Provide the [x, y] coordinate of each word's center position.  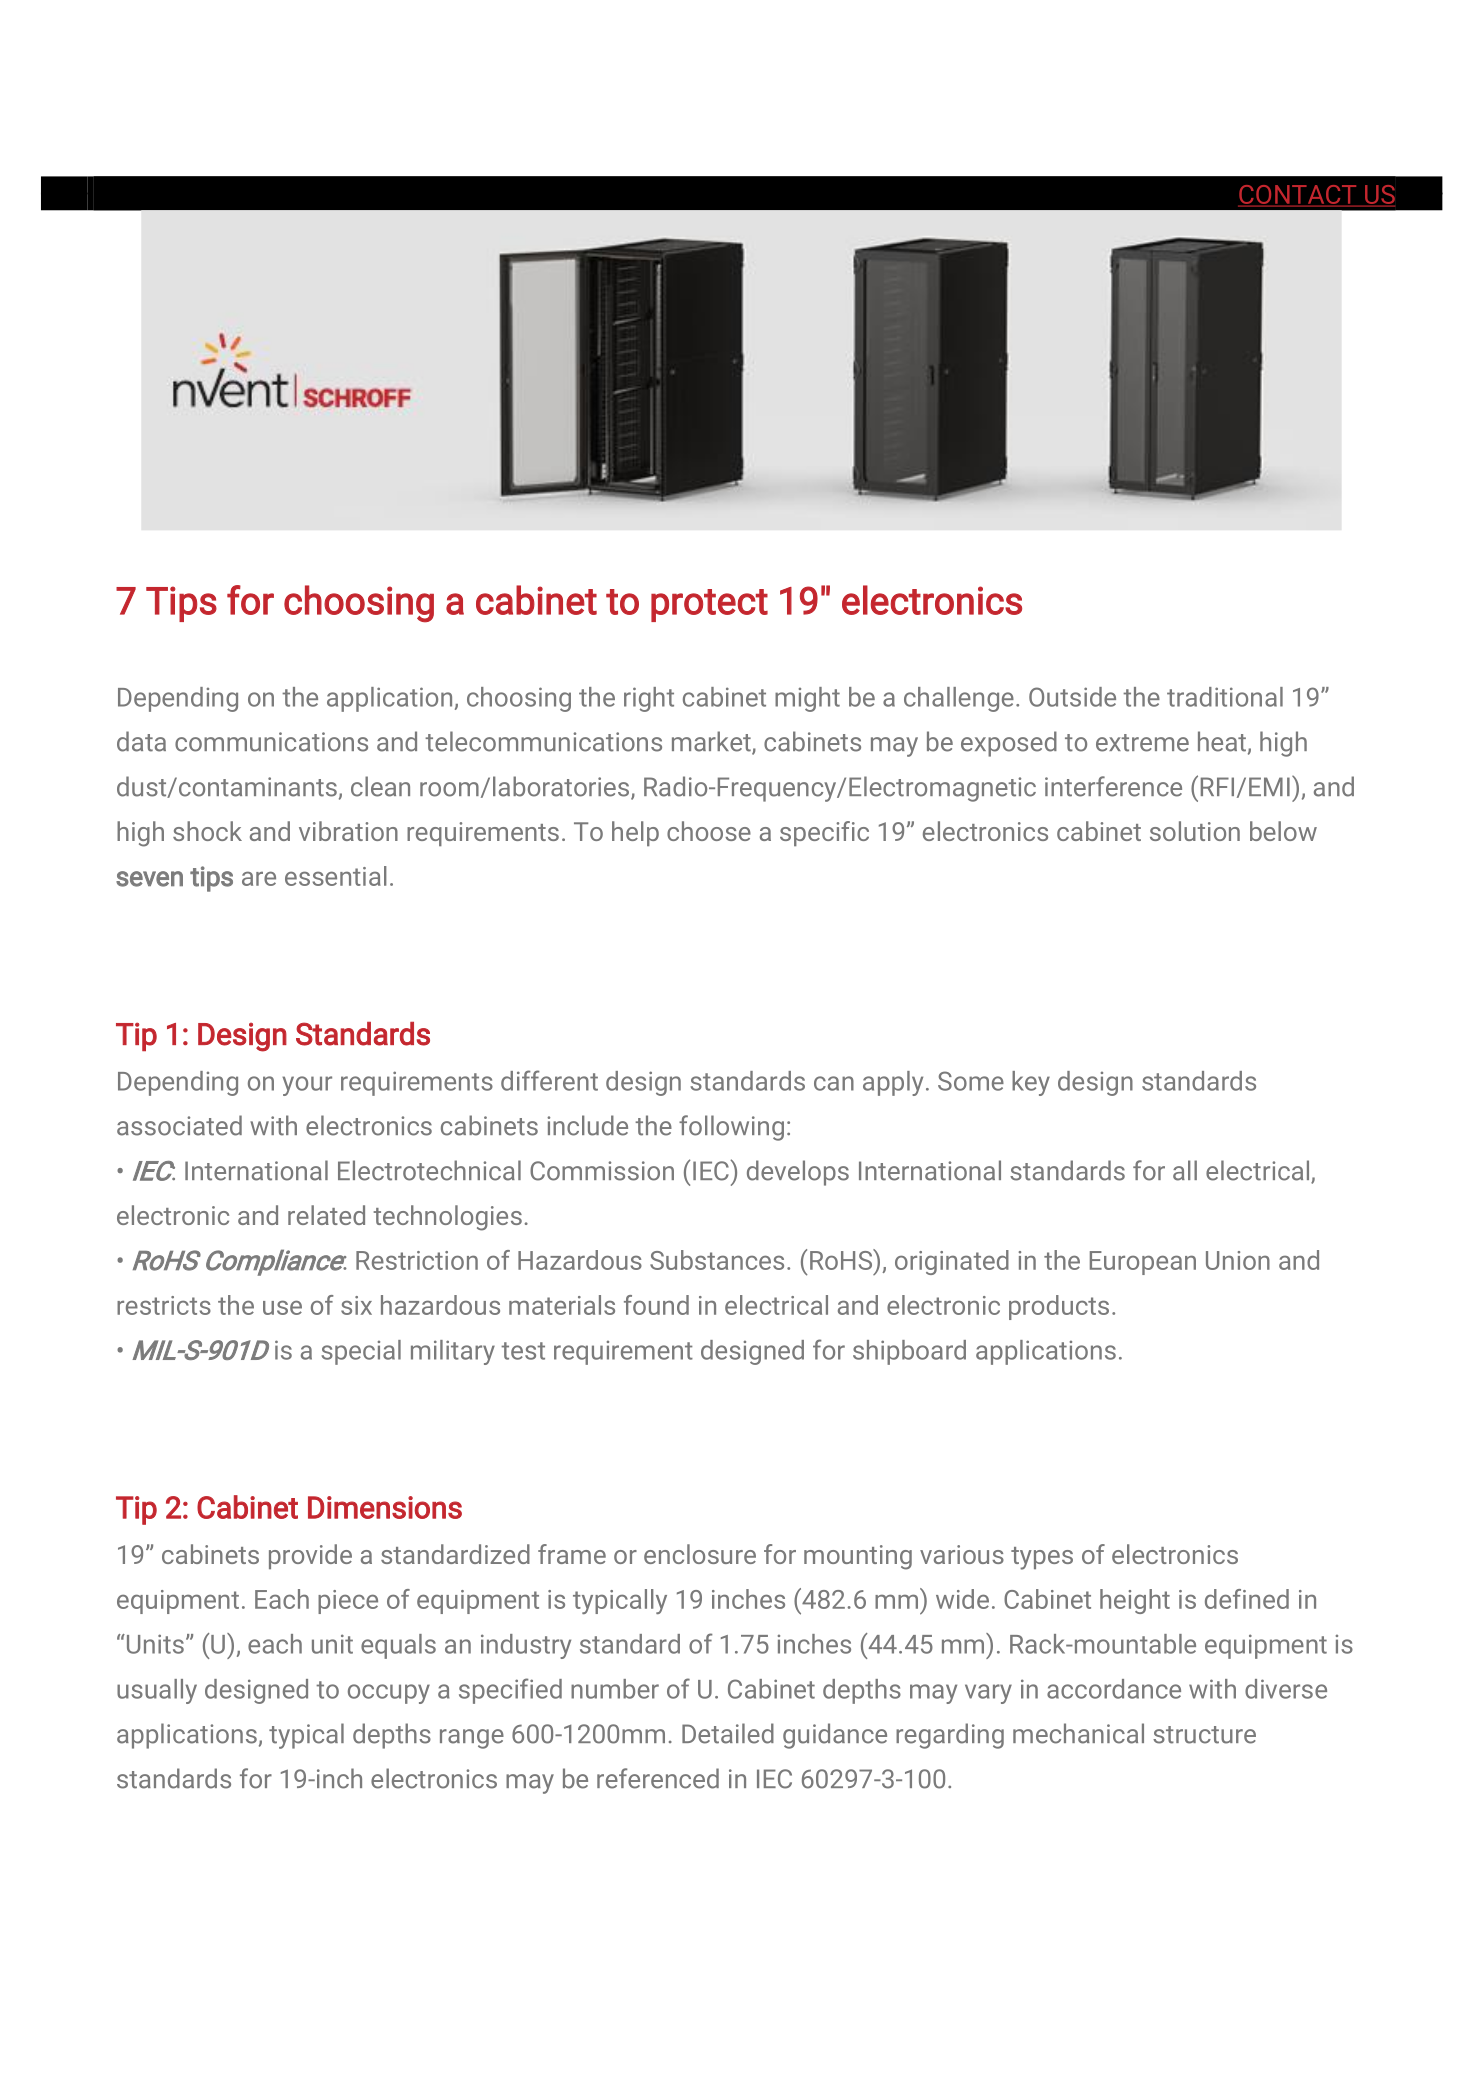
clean [380, 786]
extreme [1142, 743]
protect [709, 605]
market [712, 742]
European [1143, 1263]
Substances [717, 1260]
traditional [1225, 697]
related [326, 1215]
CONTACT [1298, 195]
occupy [389, 1694]
